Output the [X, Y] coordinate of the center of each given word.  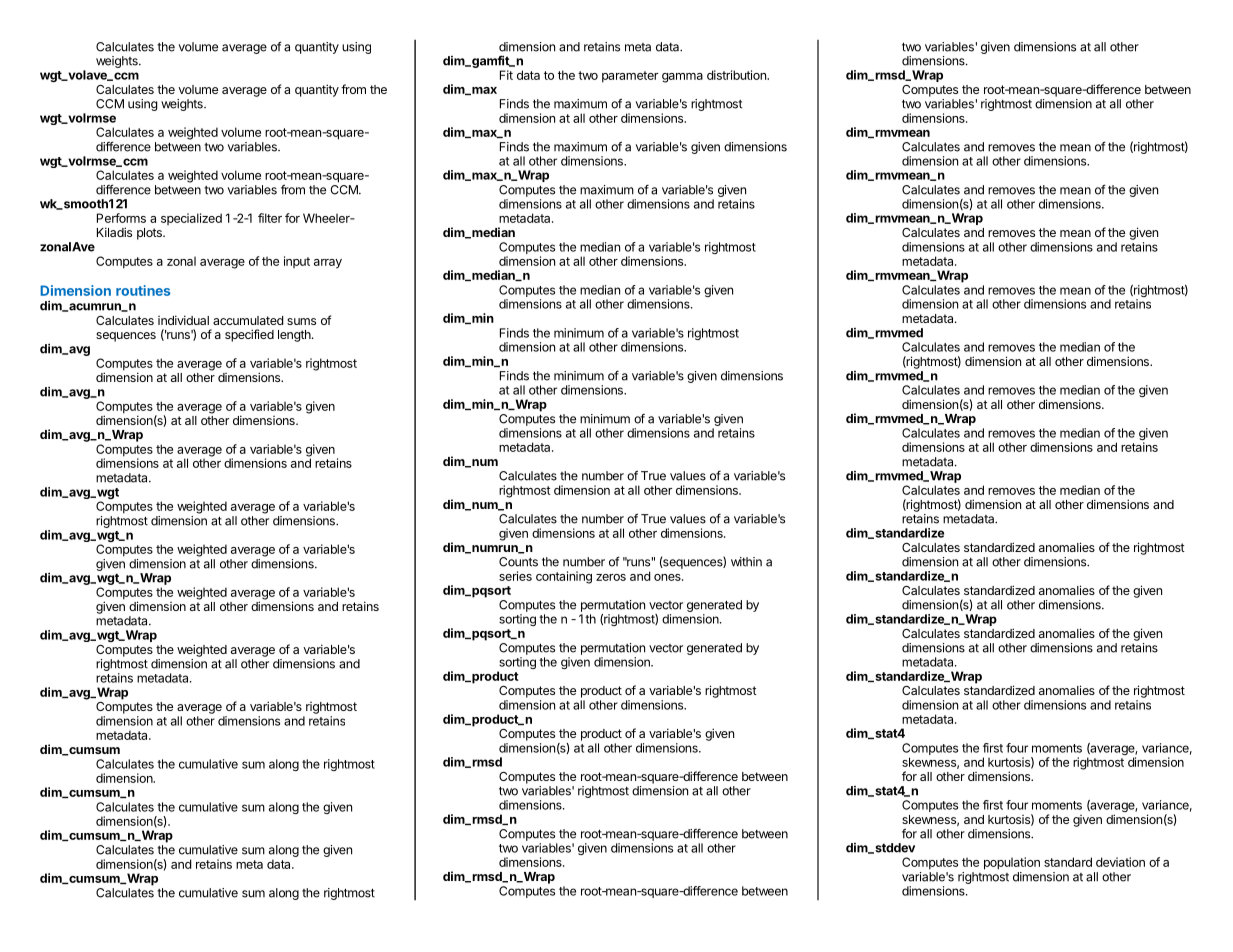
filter [270, 218]
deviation [1120, 862]
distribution [737, 75]
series [515, 576]
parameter [630, 77]
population [1012, 863]
